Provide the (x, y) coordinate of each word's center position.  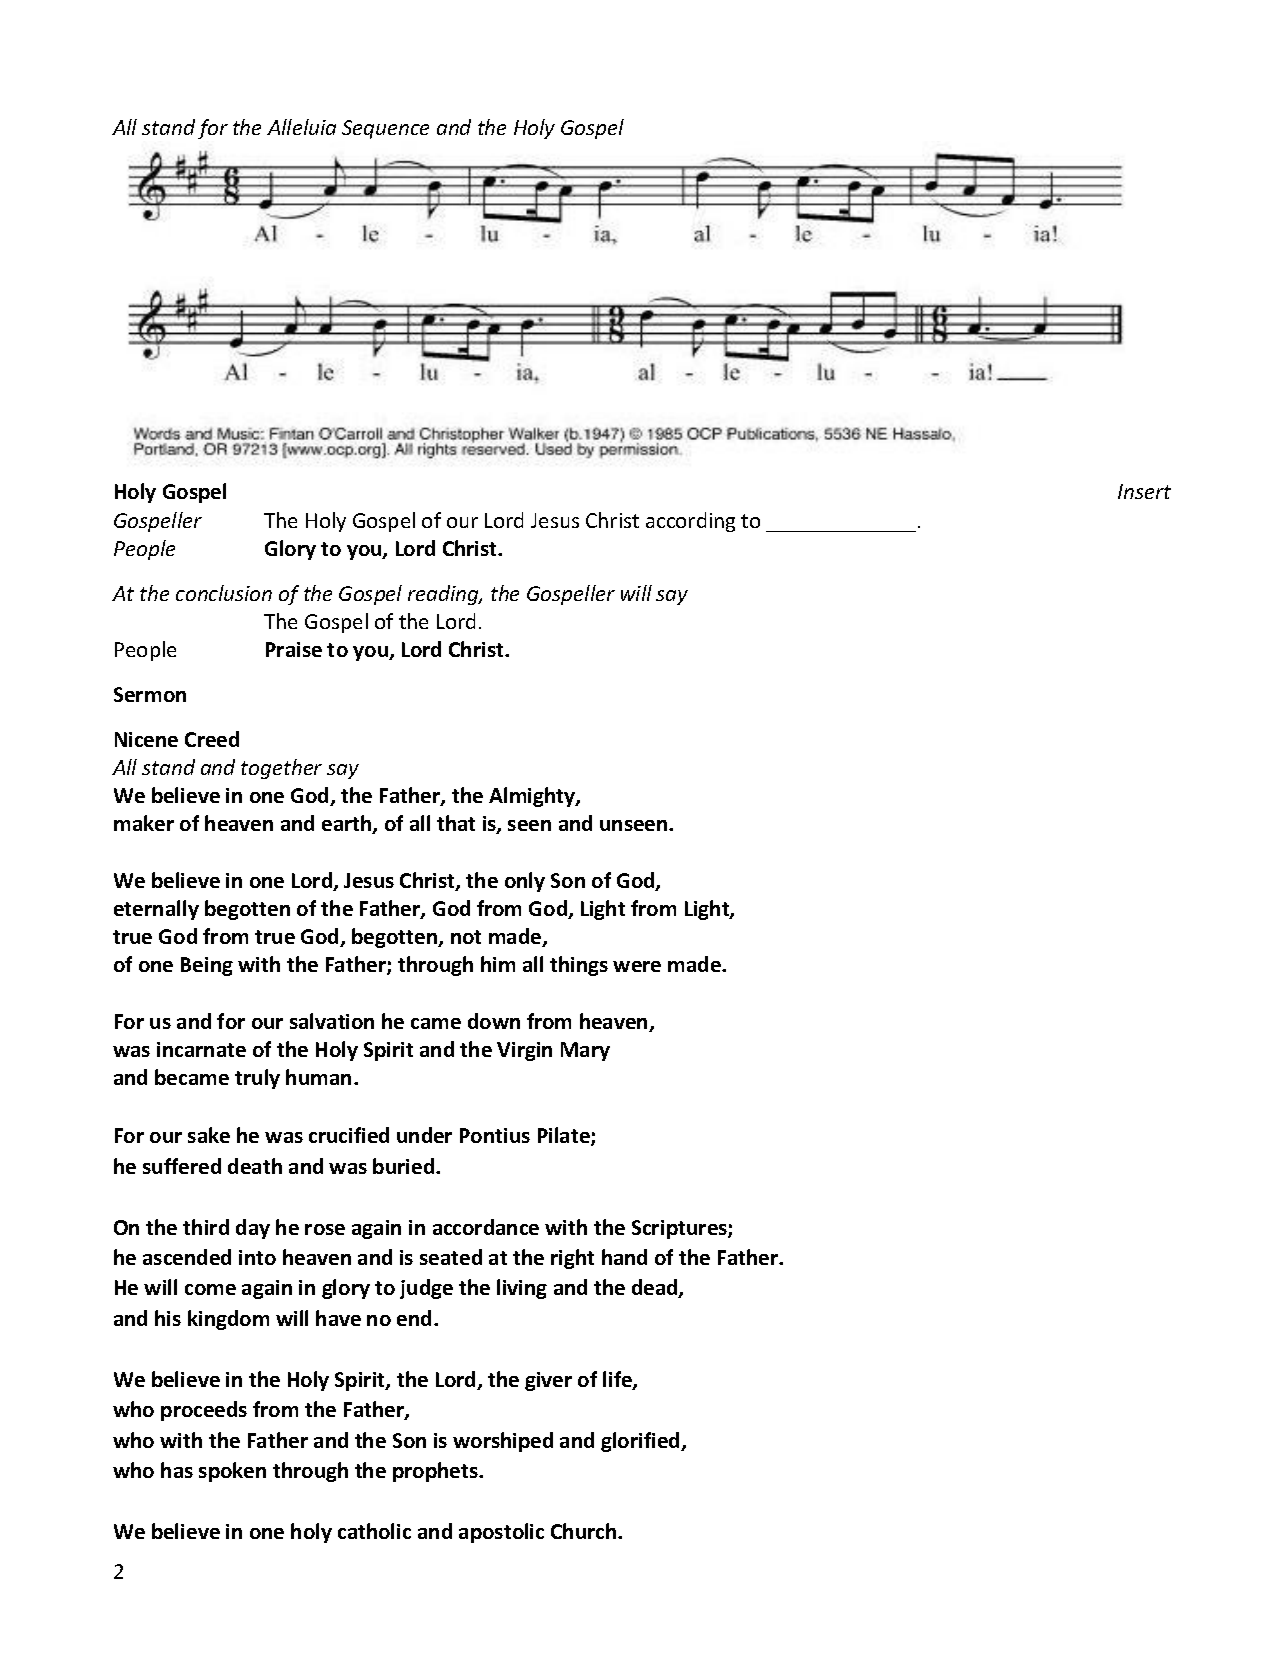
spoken (232, 1472)
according (690, 522)
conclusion (224, 593)
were (637, 966)
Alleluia (301, 127)
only (525, 882)
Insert (1144, 491)
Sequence (385, 129)
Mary (585, 1051)
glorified (641, 1442)
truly (257, 1079)
